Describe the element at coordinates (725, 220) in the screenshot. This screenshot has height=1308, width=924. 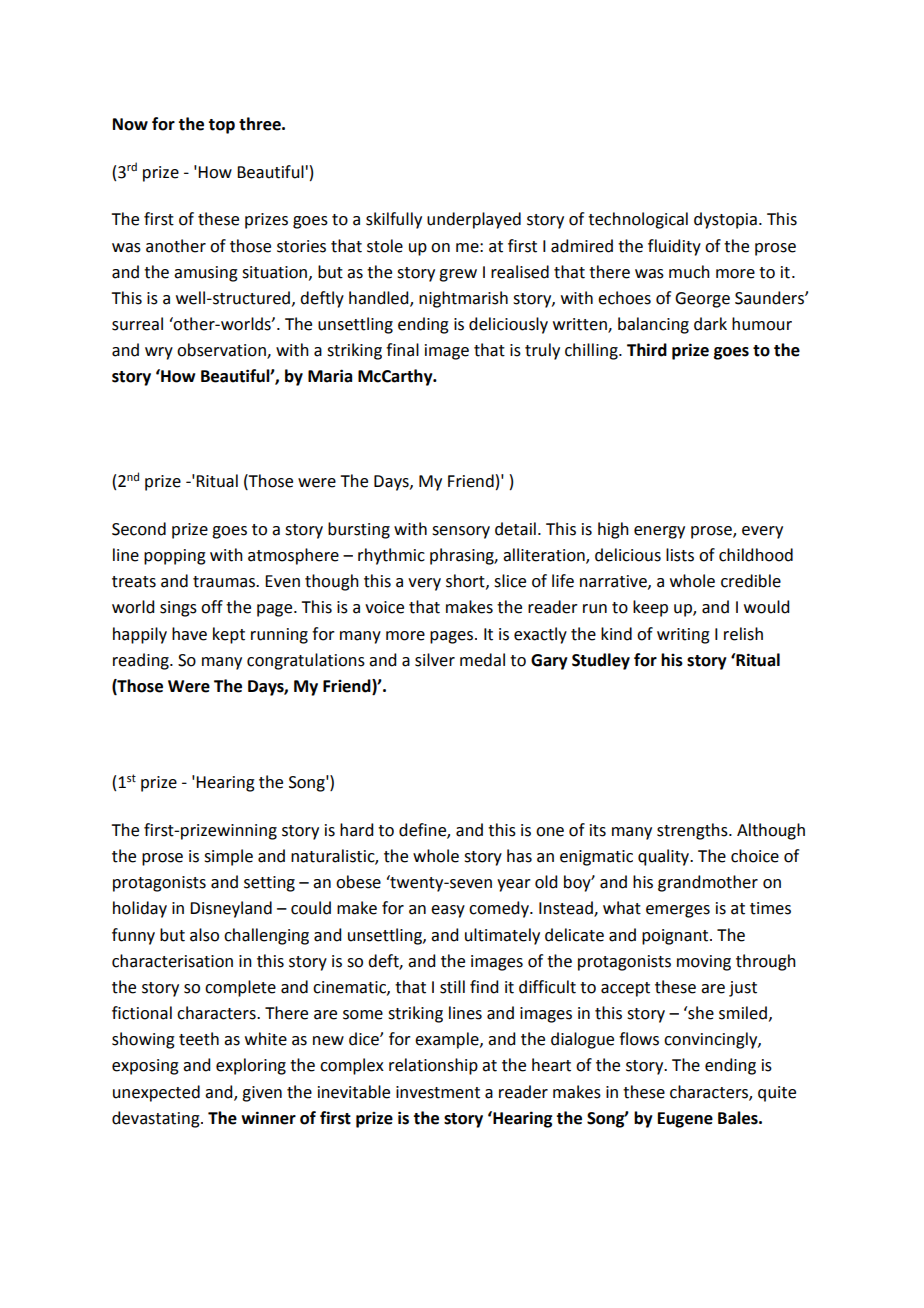
I see `dystopia` at that location.
